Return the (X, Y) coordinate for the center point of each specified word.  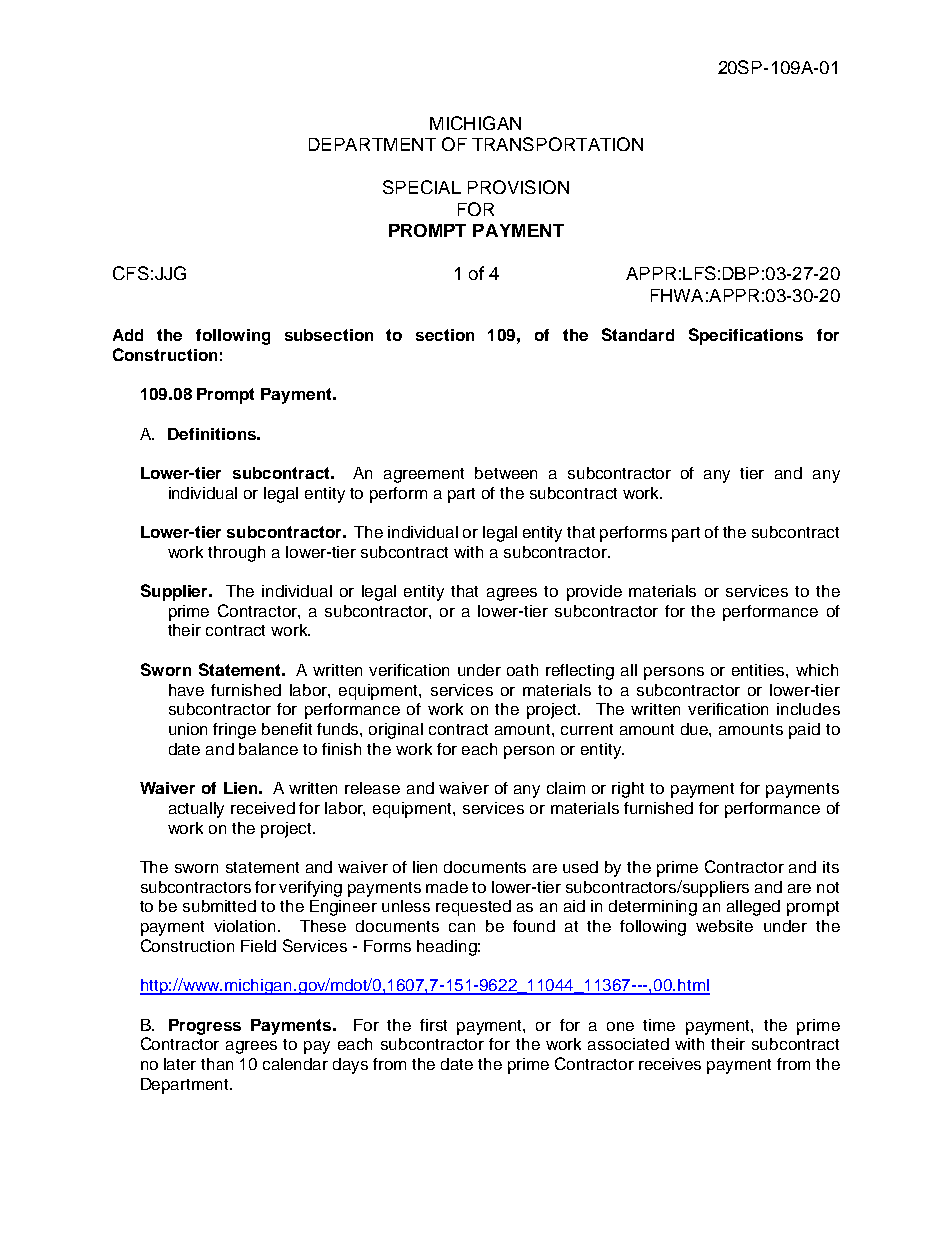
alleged (753, 908)
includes (808, 709)
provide (594, 593)
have (186, 690)
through (236, 554)
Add (128, 335)
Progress (205, 1027)
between (506, 473)
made (447, 887)
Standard (638, 334)
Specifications (746, 336)
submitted (219, 906)
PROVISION (518, 187)
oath (522, 670)
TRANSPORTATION (557, 144)
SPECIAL (422, 187)
